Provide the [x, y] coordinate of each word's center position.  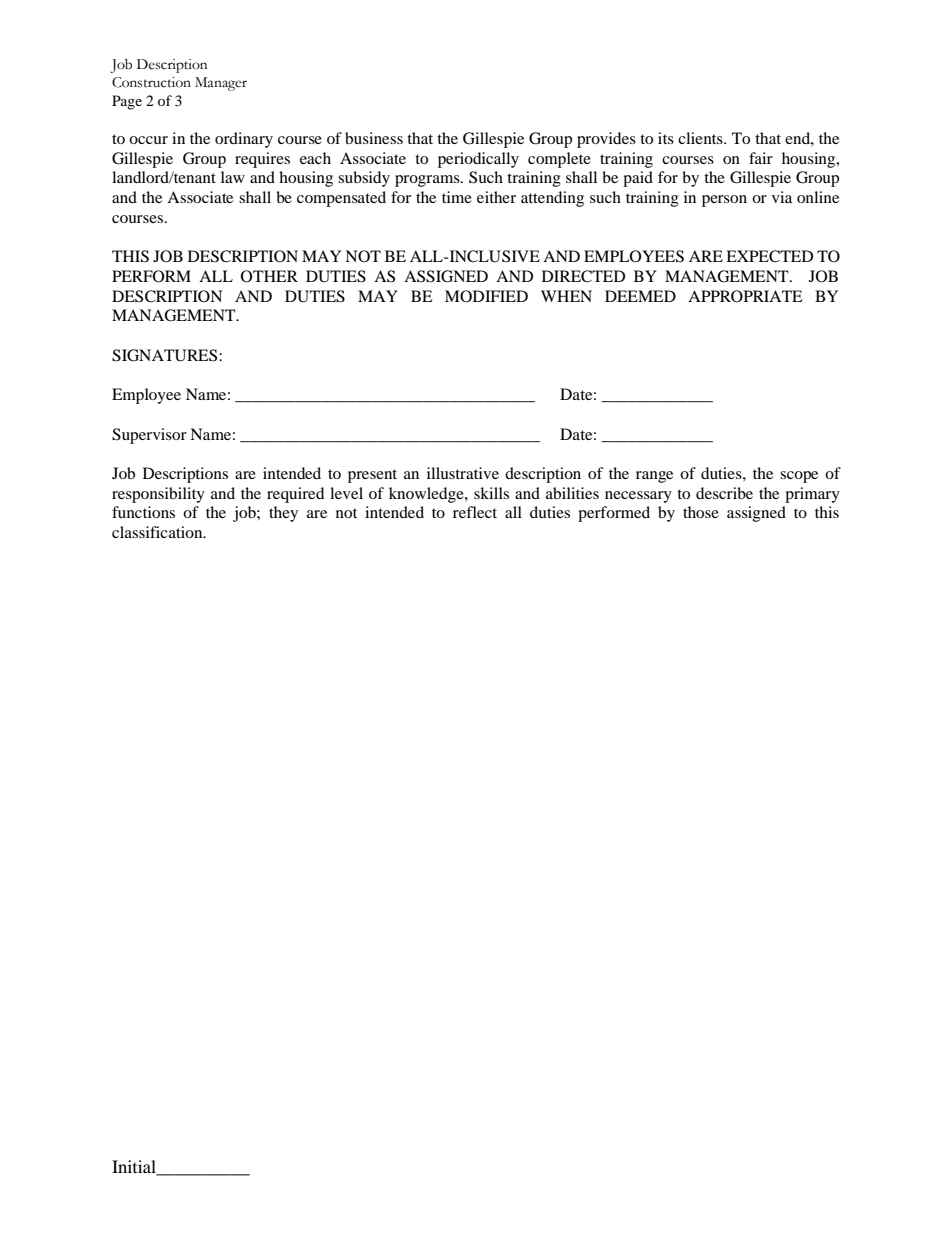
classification [158, 532]
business [374, 138]
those [701, 512]
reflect [475, 512]
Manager [221, 84]
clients [701, 138]
